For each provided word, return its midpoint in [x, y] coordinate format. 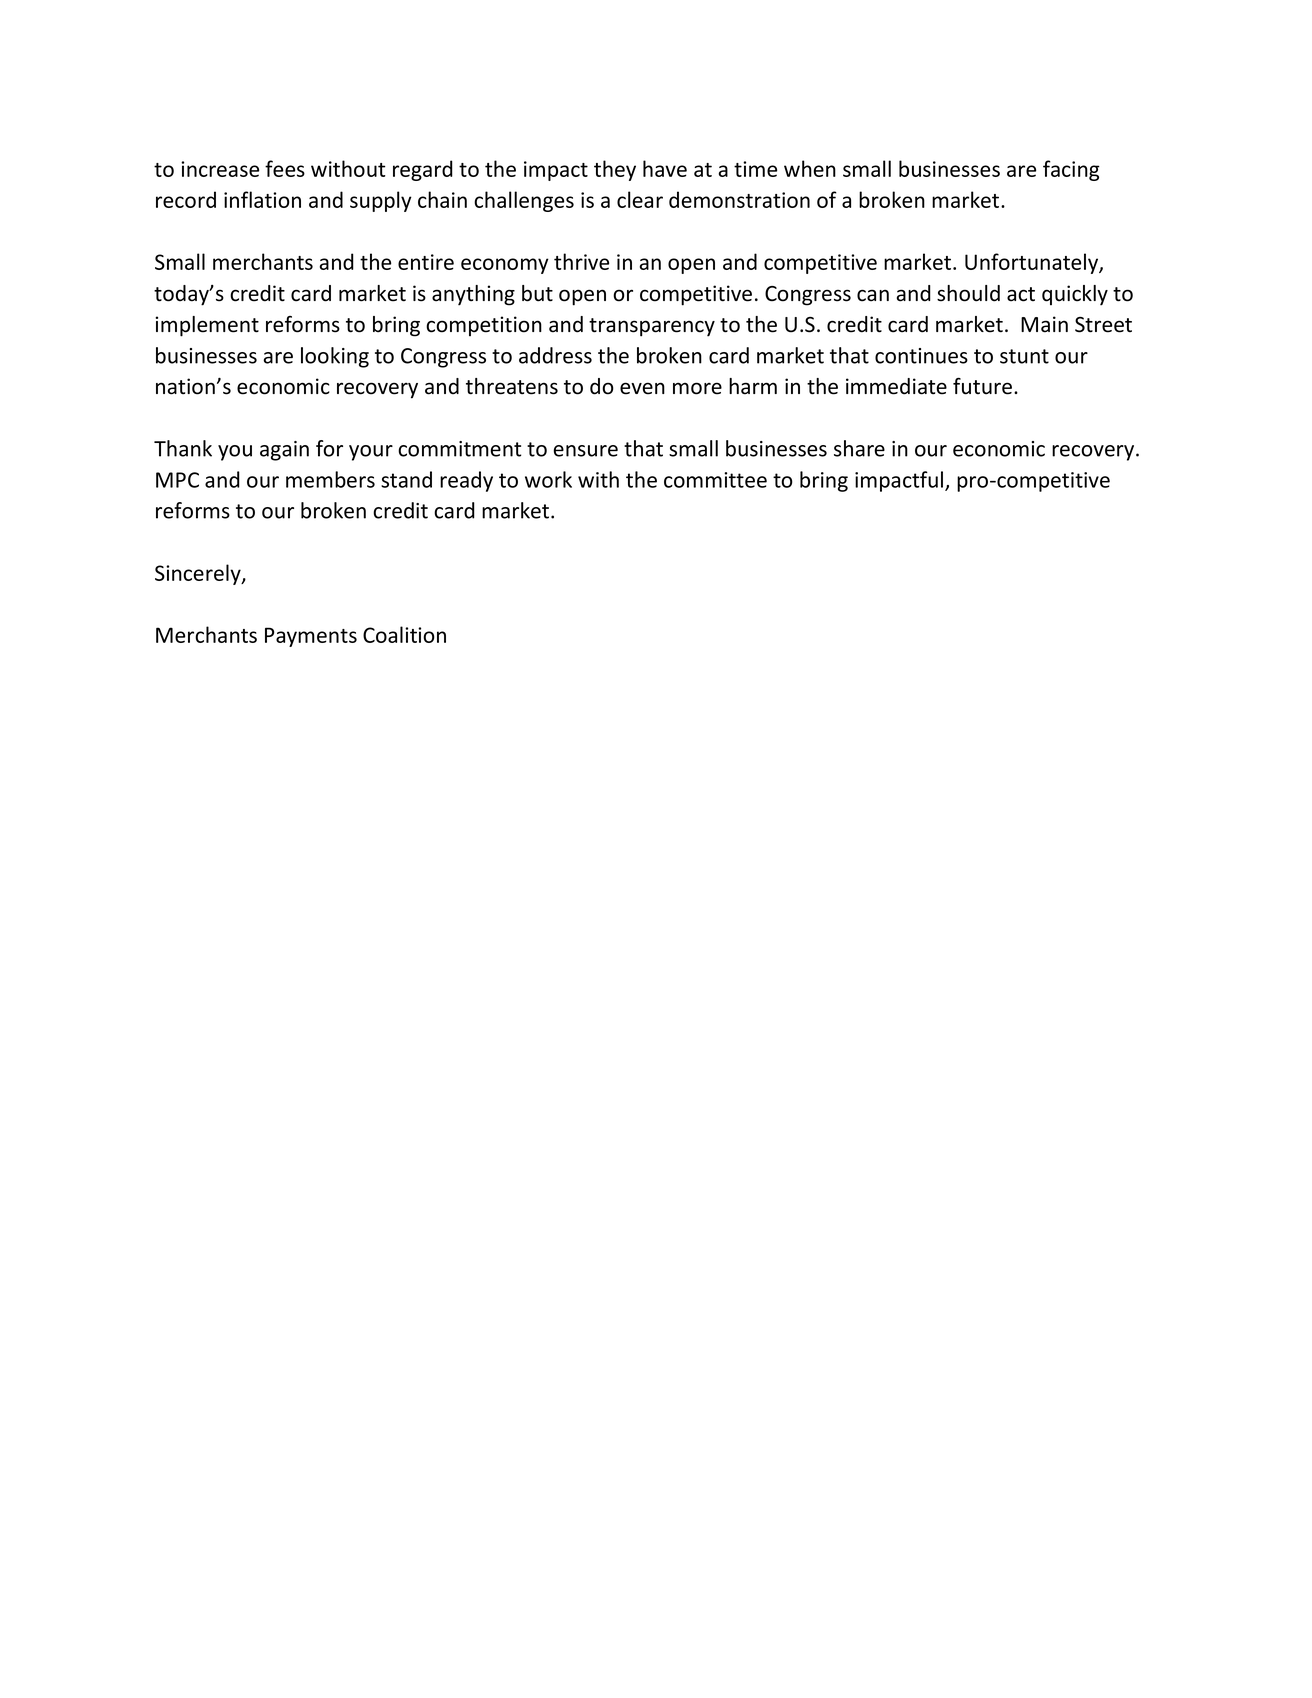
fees [285, 168]
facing [1071, 170]
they [615, 170]
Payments [311, 637]
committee [715, 480]
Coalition [404, 634]
